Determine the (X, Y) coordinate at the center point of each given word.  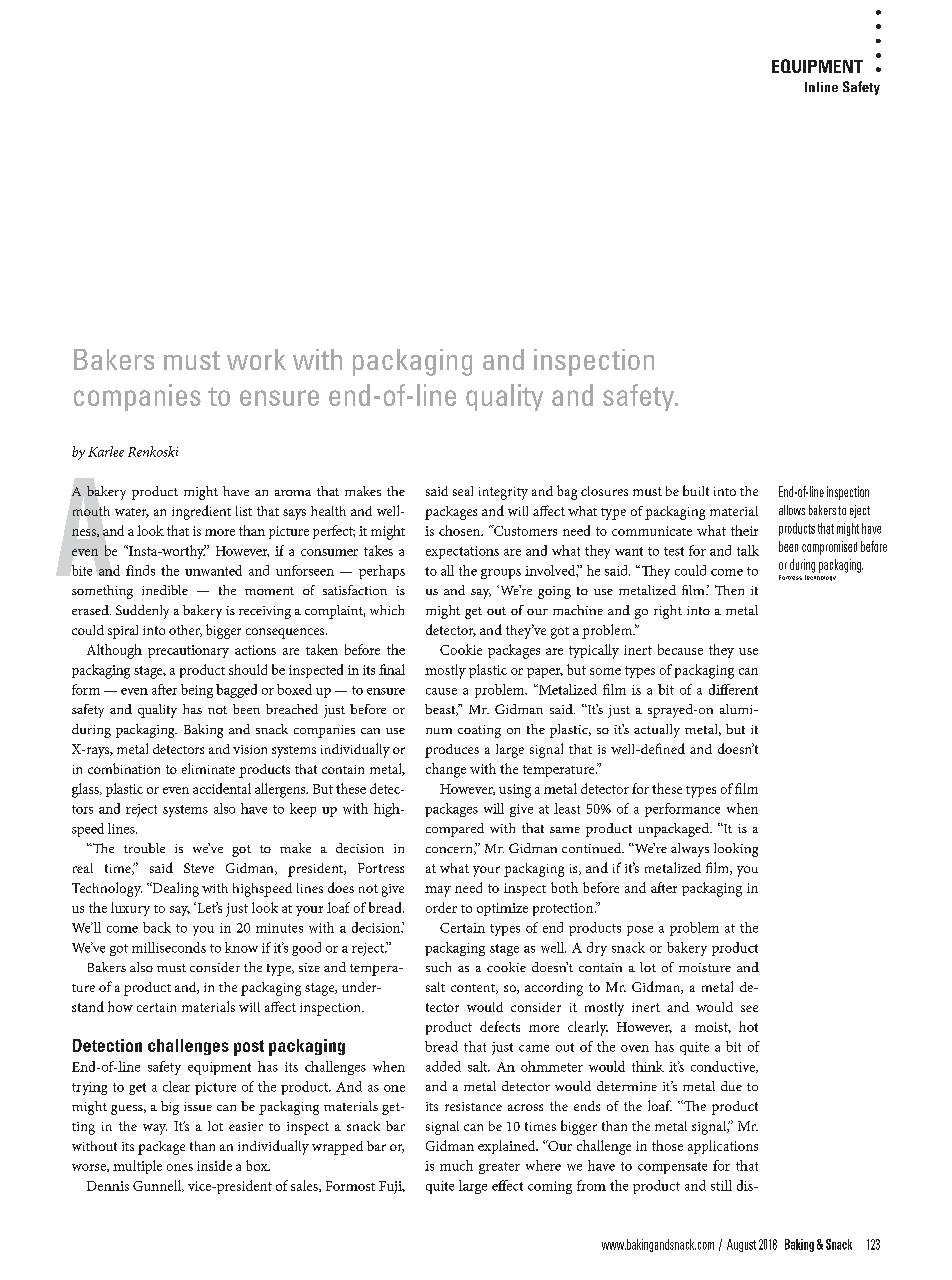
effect (507, 1185)
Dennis (108, 1186)
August (741, 1245)
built (696, 490)
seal (463, 491)
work (256, 359)
